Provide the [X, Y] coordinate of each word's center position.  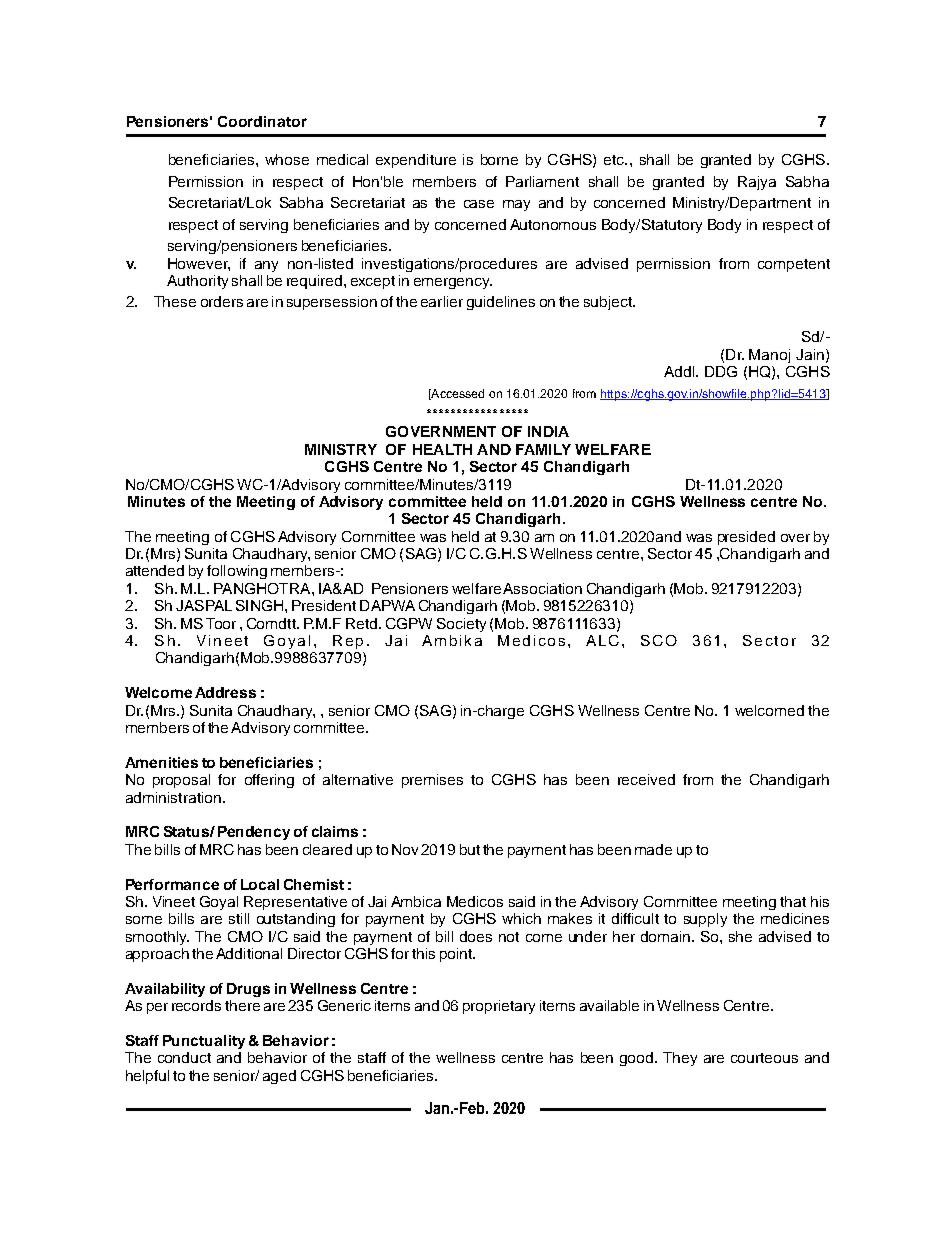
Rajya [757, 183]
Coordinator [262, 121]
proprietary [499, 1007]
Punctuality [204, 1042]
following [237, 572]
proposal [181, 781]
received [646, 779]
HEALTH [442, 449]
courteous [764, 1058]
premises [432, 781]
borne [499, 159]
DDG [721, 371]
